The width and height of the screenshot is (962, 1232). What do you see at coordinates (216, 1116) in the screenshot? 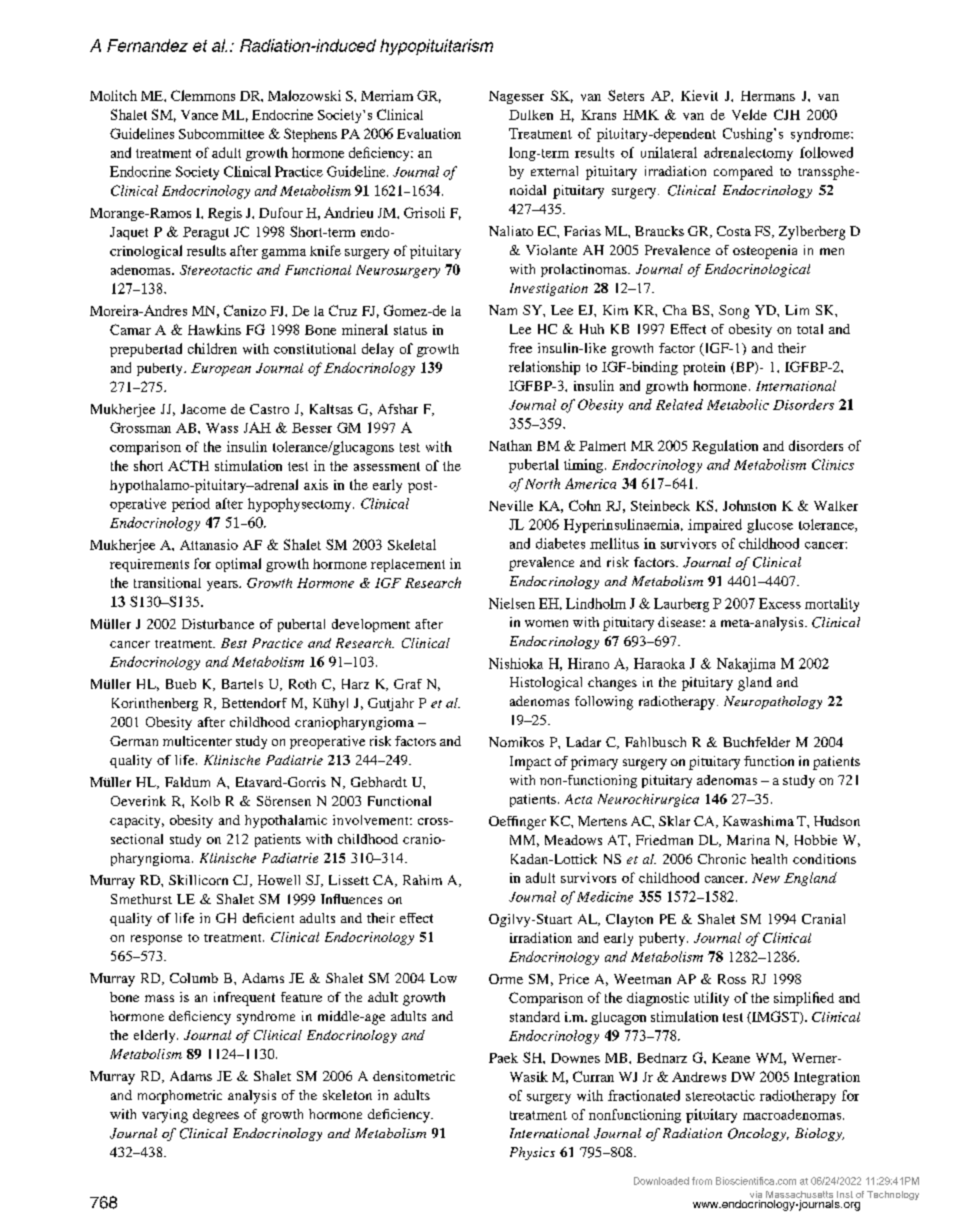
I see `degrees` at bounding box center [216, 1116].
